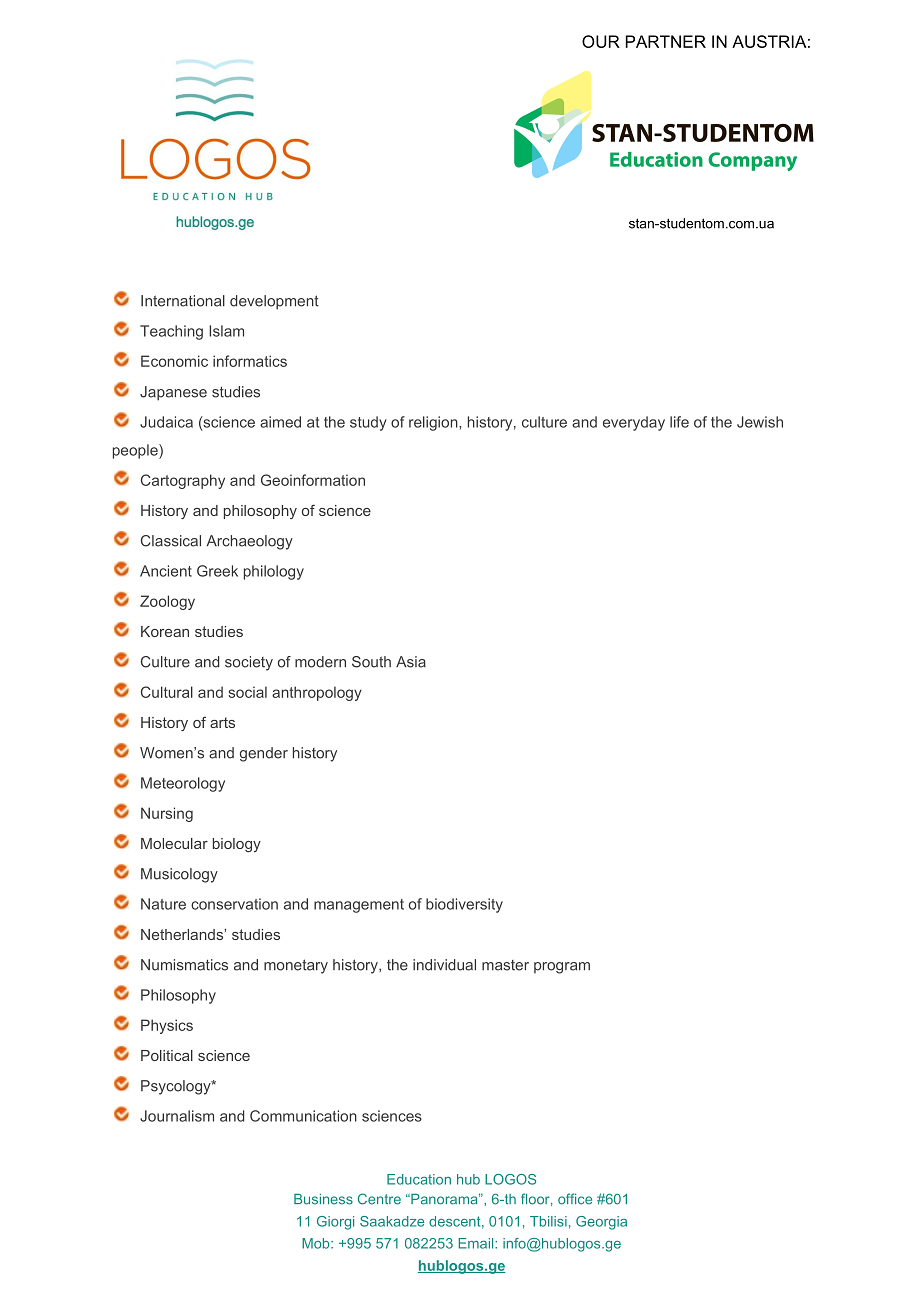  I want to click on program, so click(562, 968).
